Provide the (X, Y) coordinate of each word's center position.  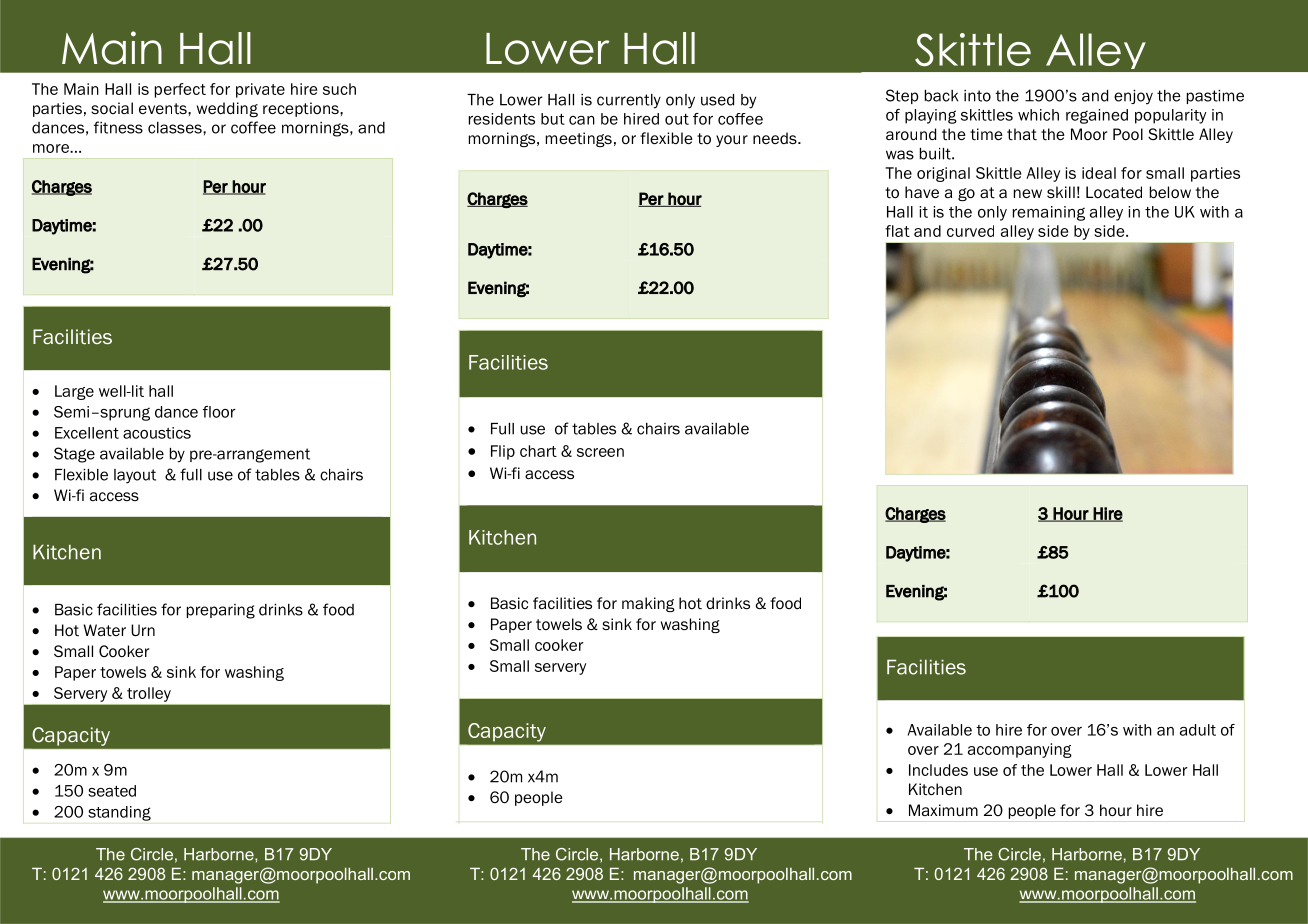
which (1038, 115)
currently (629, 101)
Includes (938, 770)
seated (112, 791)
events (164, 108)
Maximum (943, 810)
